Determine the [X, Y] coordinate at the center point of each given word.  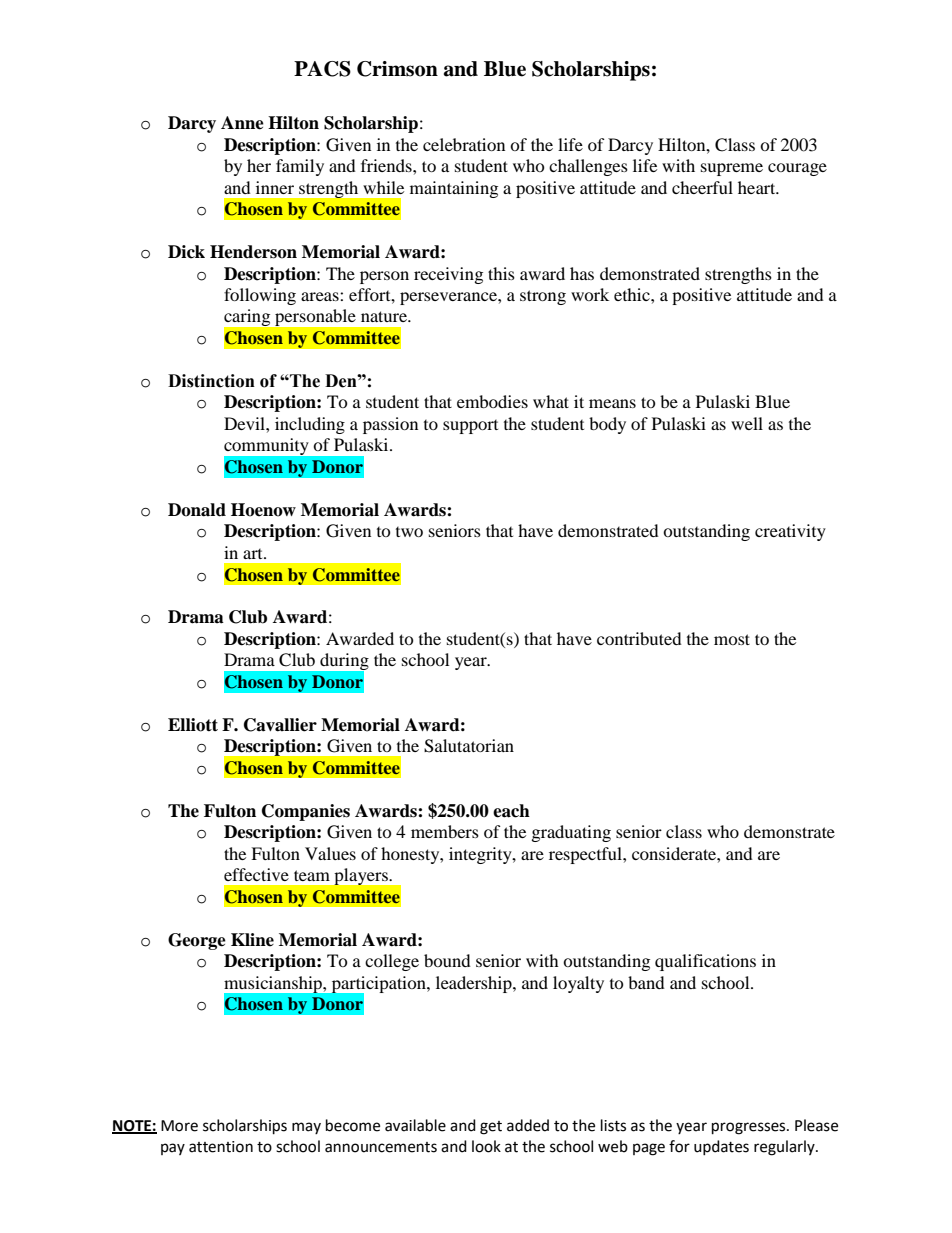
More [179, 1126]
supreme [732, 169]
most [732, 639]
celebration [464, 144]
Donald [197, 510]
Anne [242, 123]
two [409, 532]
